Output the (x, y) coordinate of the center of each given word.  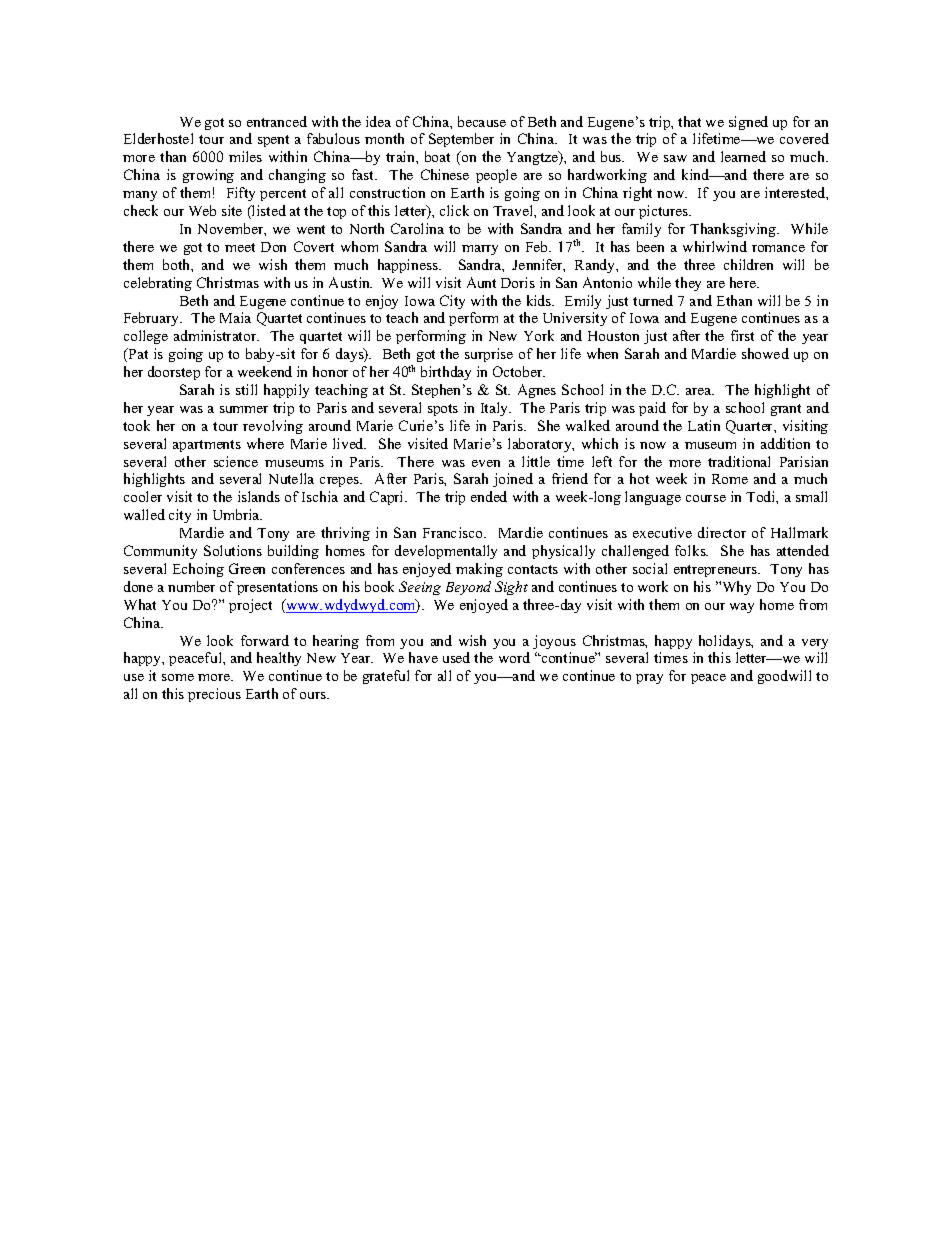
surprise (489, 355)
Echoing (198, 570)
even (486, 463)
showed (765, 353)
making (479, 570)
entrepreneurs (717, 571)
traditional (739, 461)
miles (245, 156)
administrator (216, 335)
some (178, 677)
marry (480, 250)
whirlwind (715, 246)
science (236, 461)
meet (240, 247)
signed (748, 123)
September (461, 140)
